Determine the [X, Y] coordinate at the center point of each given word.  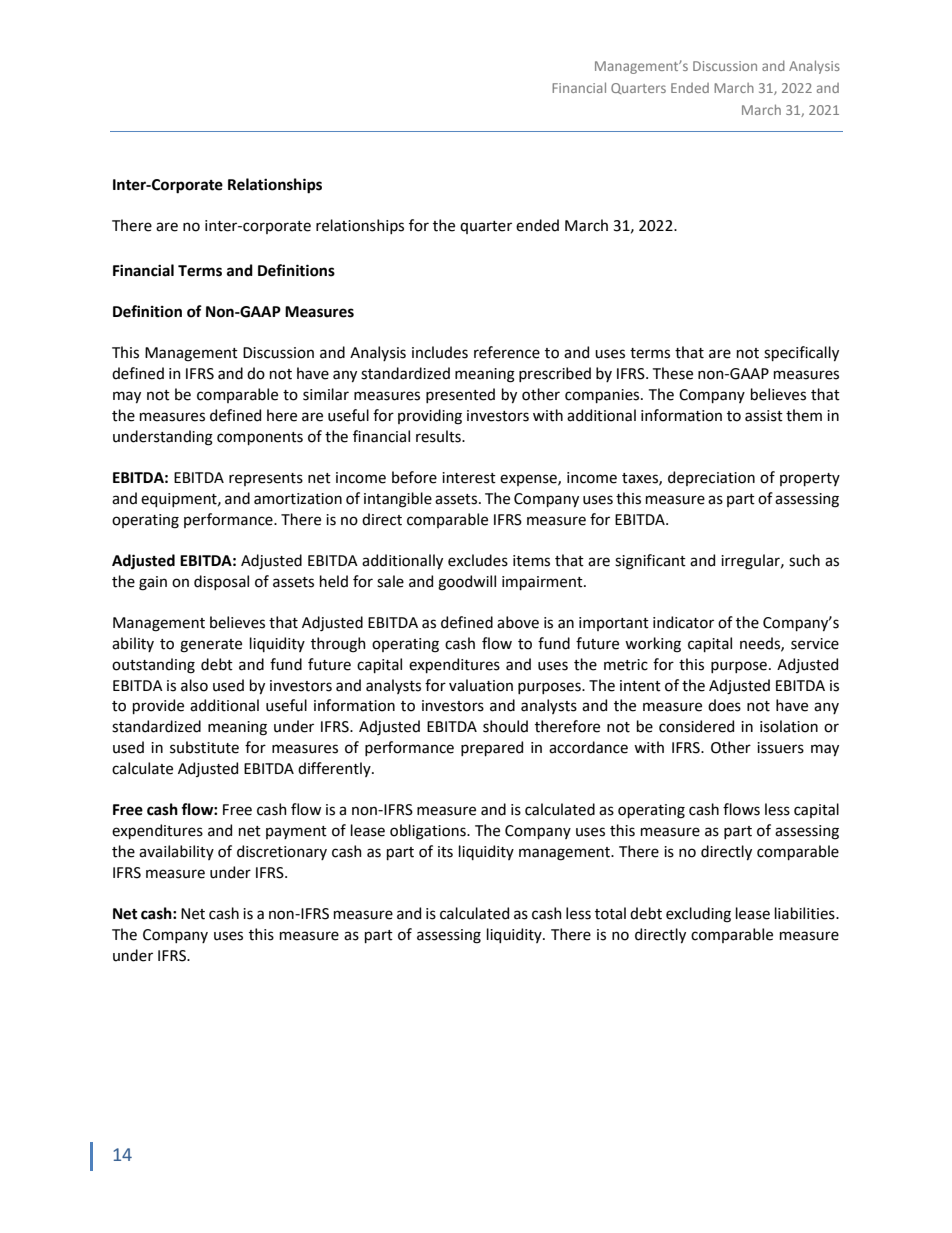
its [445, 852]
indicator [683, 622]
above [518, 622]
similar [326, 394]
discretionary [282, 852]
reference [507, 352]
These [673, 373]
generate [211, 646]
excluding [698, 915]
